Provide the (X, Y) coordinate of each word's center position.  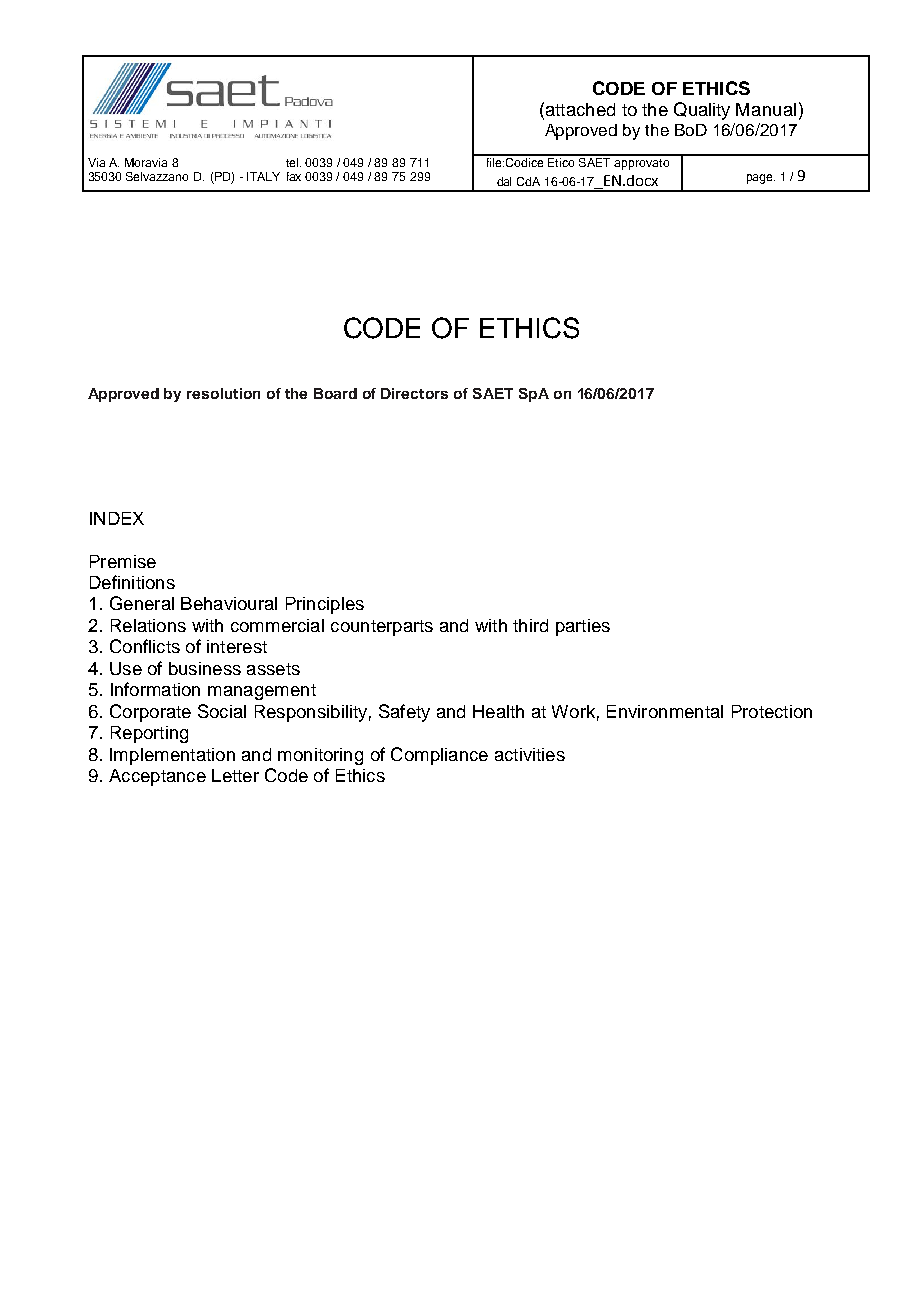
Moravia (146, 162)
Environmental (665, 711)
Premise (123, 561)
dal (504, 181)
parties (583, 627)
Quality (702, 111)
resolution (223, 393)
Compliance (439, 756)
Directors (414, 393)
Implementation (172, 756)
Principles (325, 605)
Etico (561, 161)
